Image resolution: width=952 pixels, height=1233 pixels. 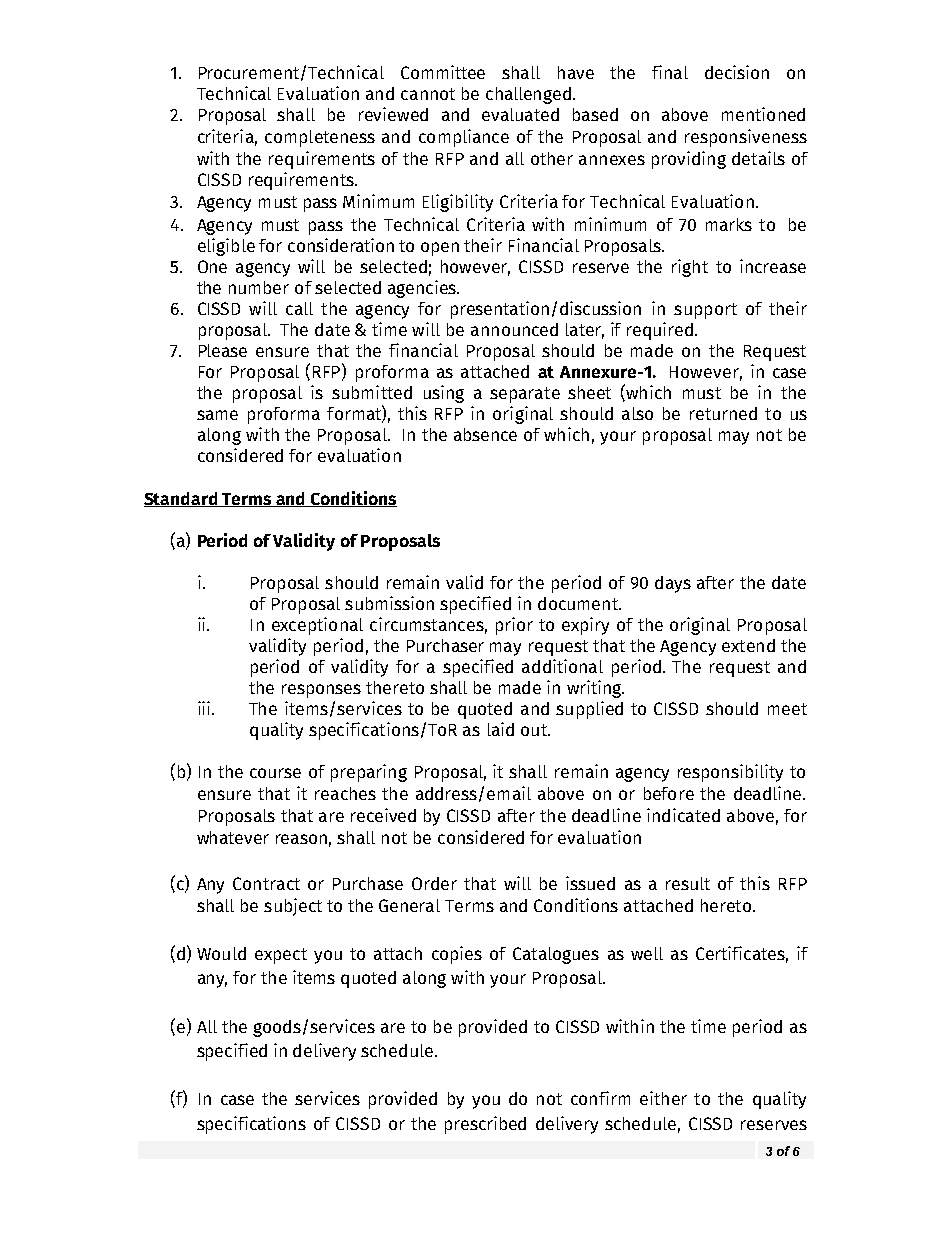 What do you see at coordinates (317, 626) in the screenshot?
I see `exceptional` at bounding box center [317, 626].
